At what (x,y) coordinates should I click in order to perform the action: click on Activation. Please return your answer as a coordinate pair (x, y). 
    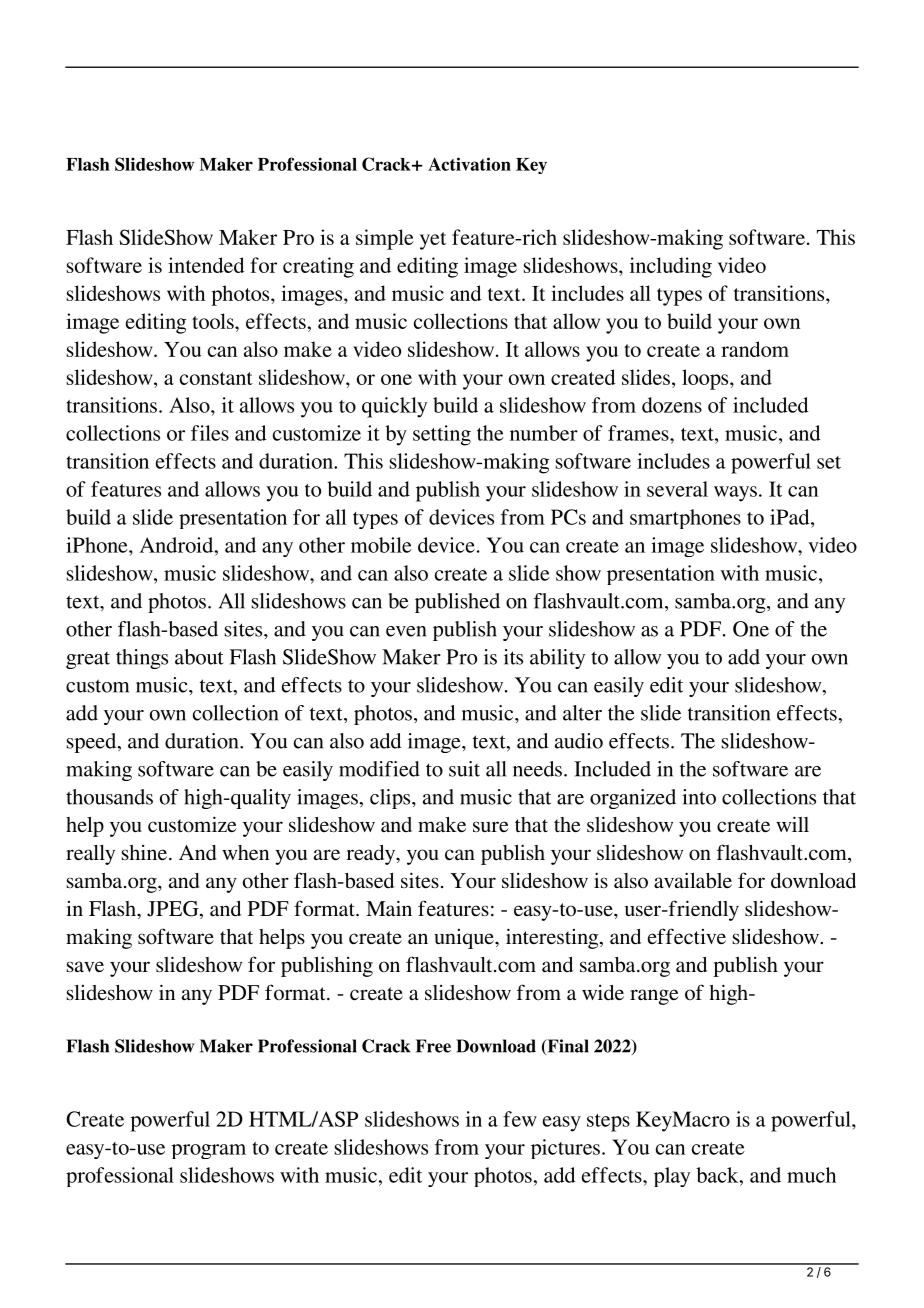
    Looking at the image, I should click on (469, 164).
